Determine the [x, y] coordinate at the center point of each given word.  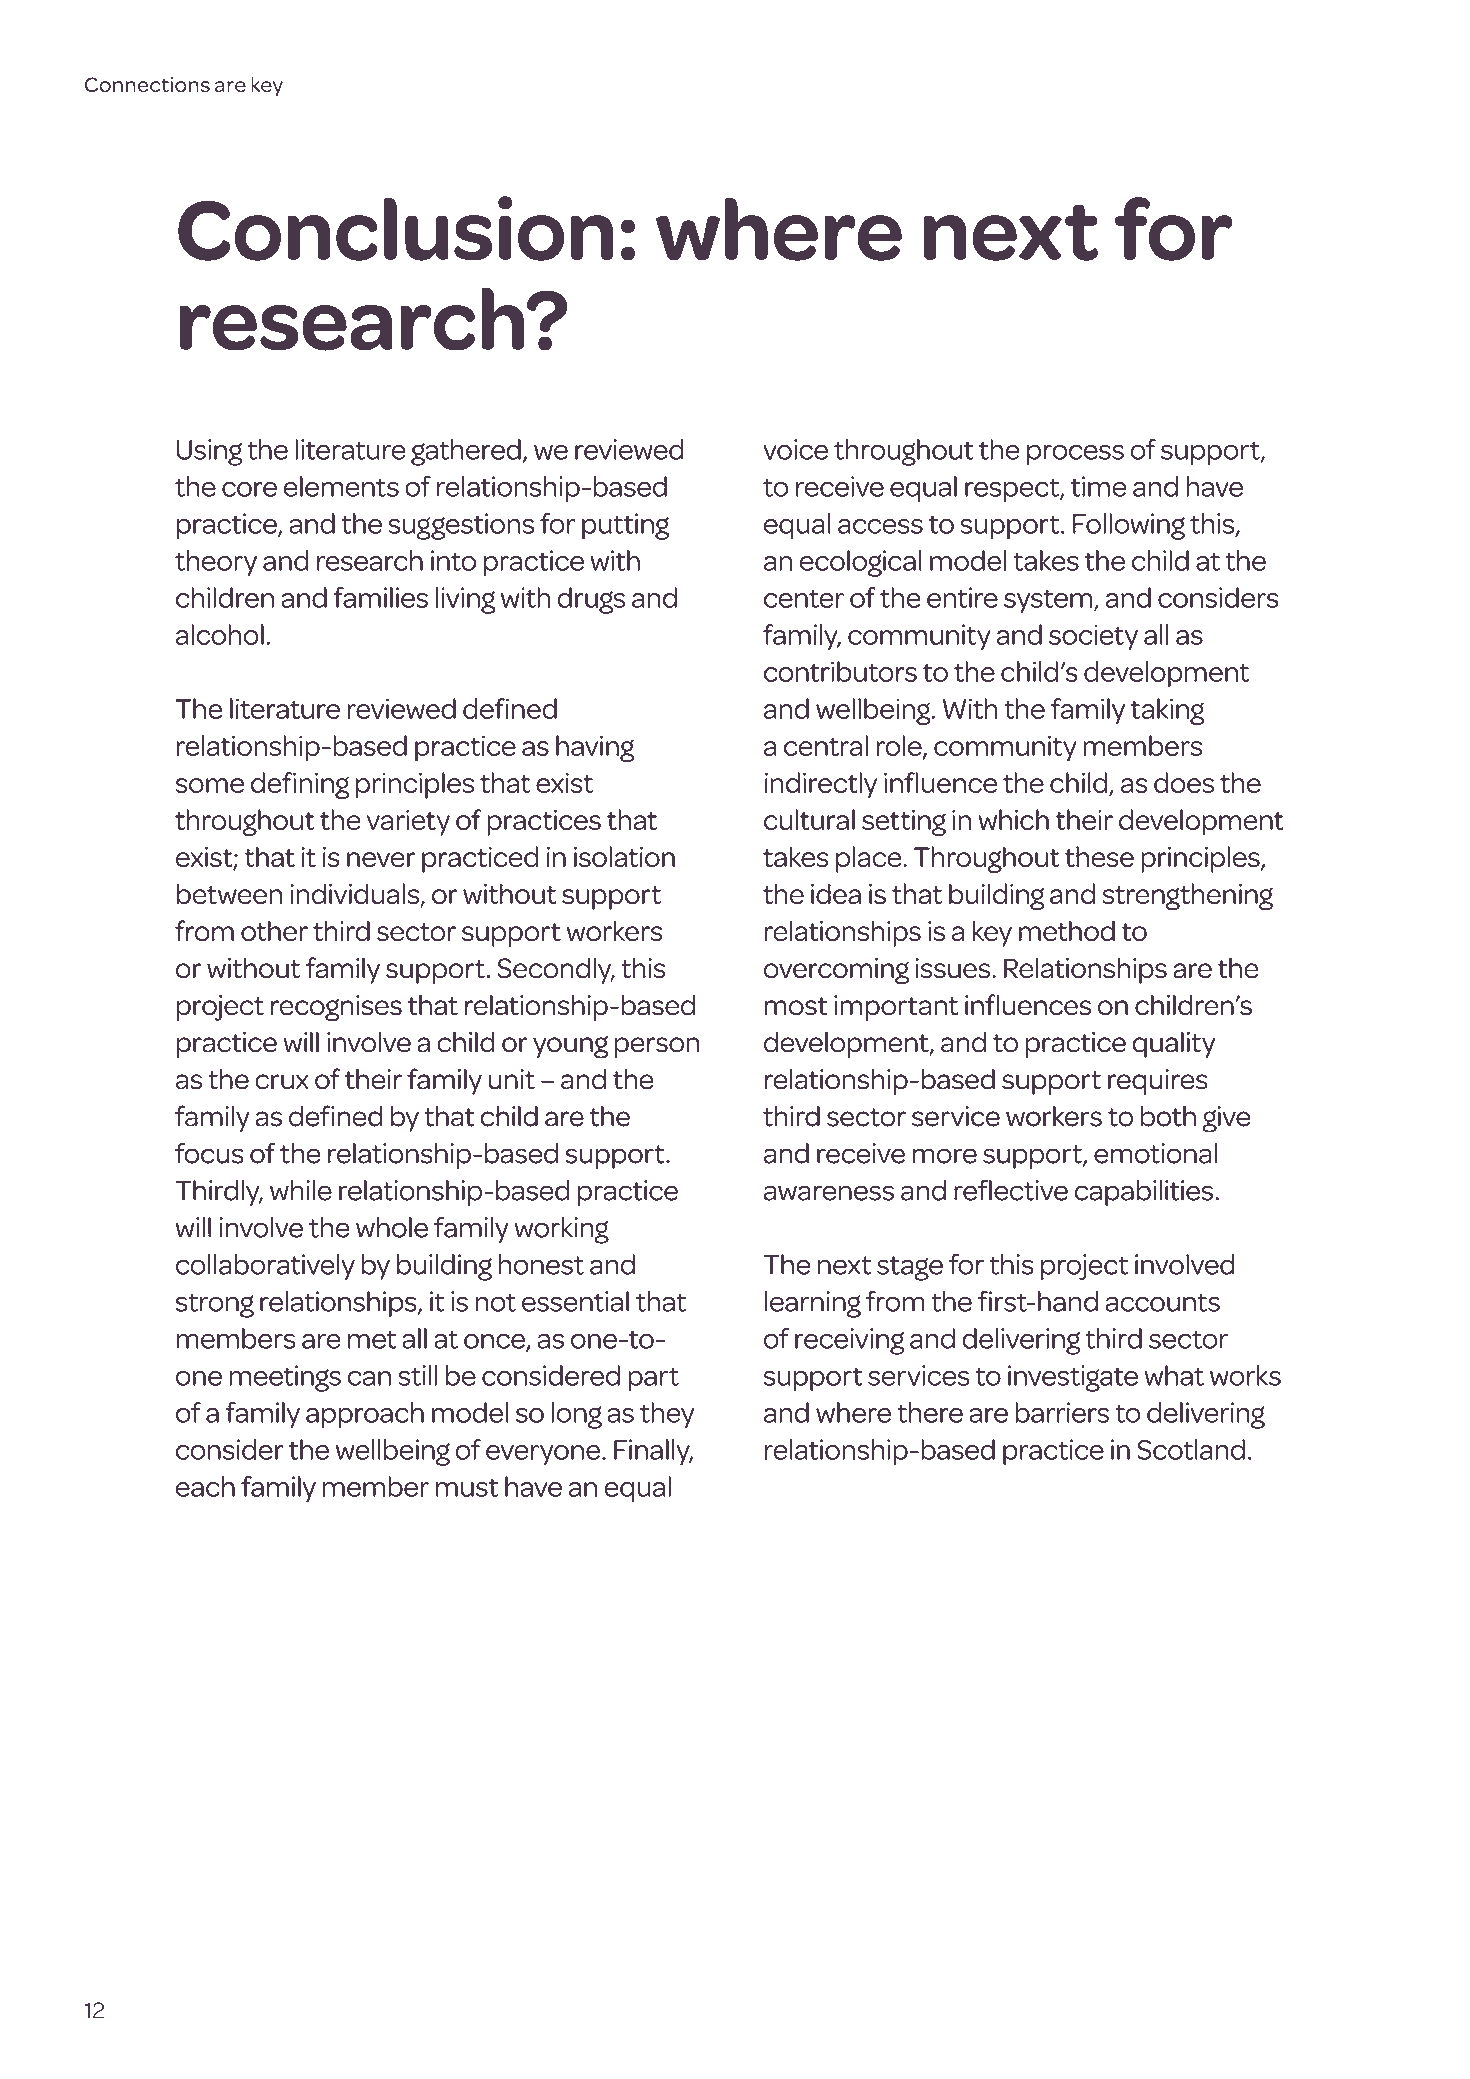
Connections [147, 84]
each [205, 1486]
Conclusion [396, 228]
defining [300, 785]
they [667, 1415]
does [1184, 782]
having [595, 748]
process [1075, 455]
